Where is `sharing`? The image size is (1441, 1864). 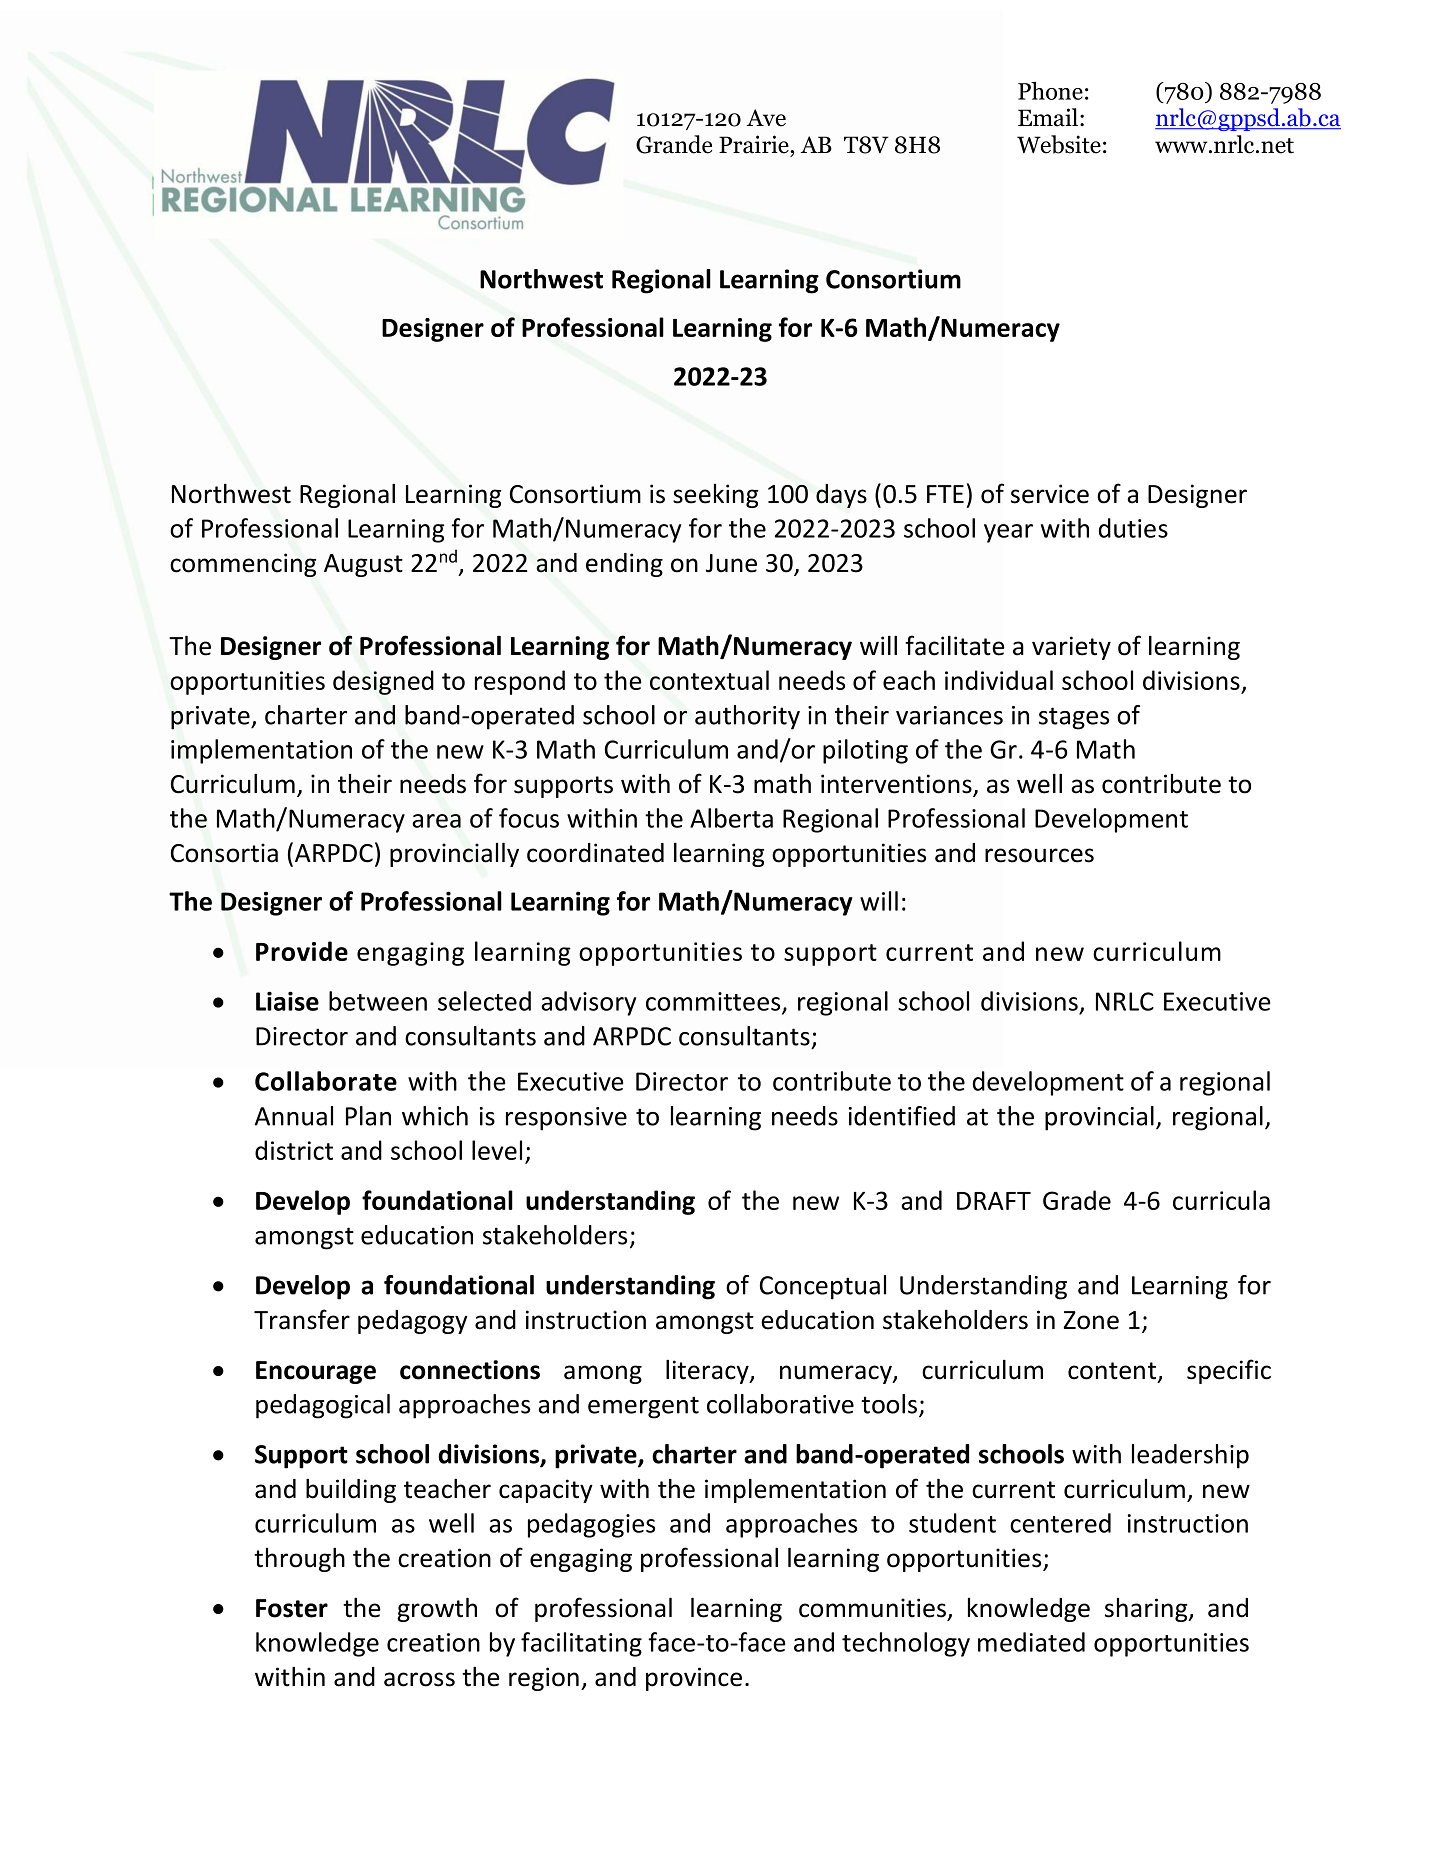 sharing is located at coordinates (1147, 1610).
